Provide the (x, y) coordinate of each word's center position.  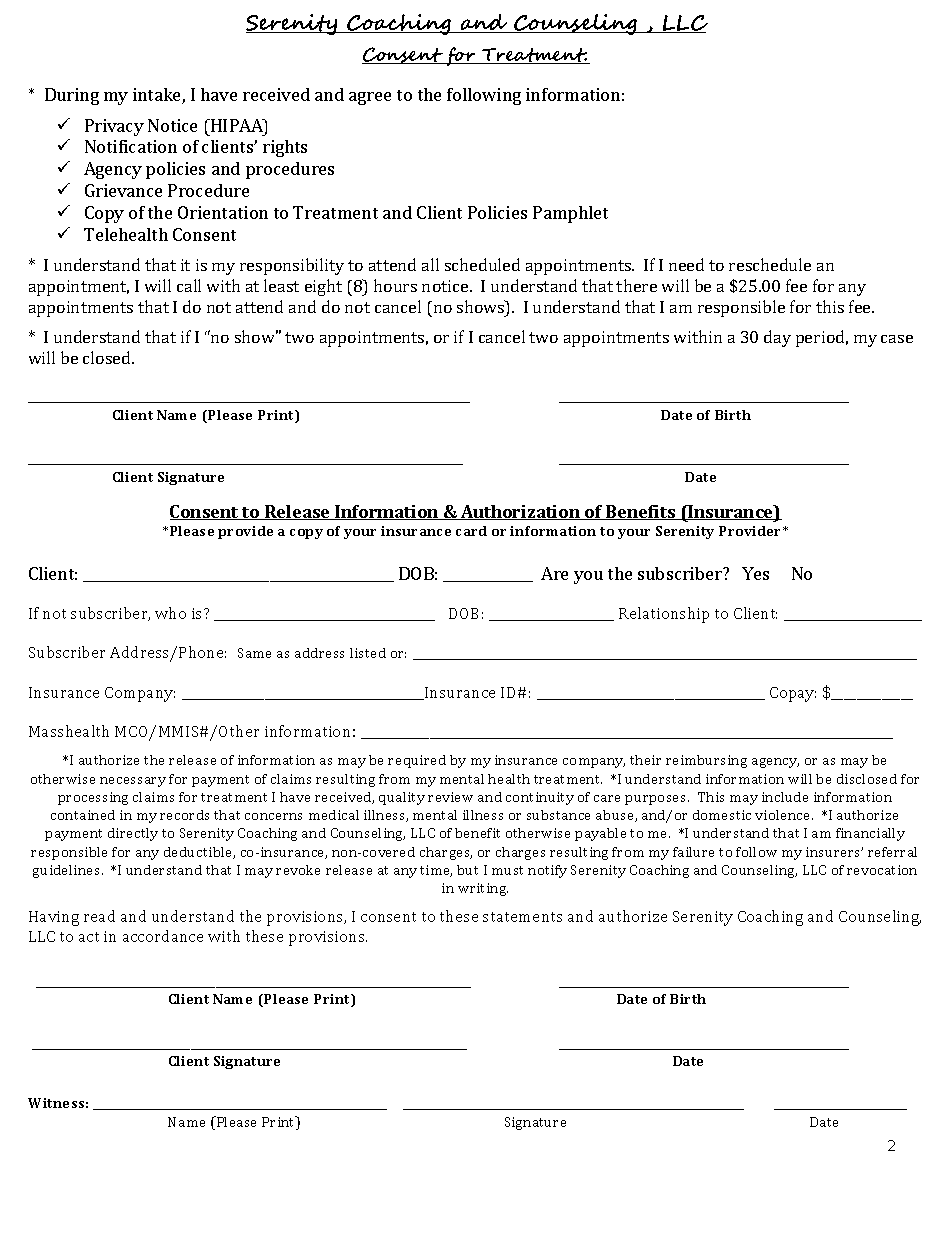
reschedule (770, 264)
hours (395, 285)
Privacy (114, 127)
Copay (793, 694)
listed (368, 653)
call (189, 285)
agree (370, 98)
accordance (163, 936)
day (777, 338)
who (170, 613)
